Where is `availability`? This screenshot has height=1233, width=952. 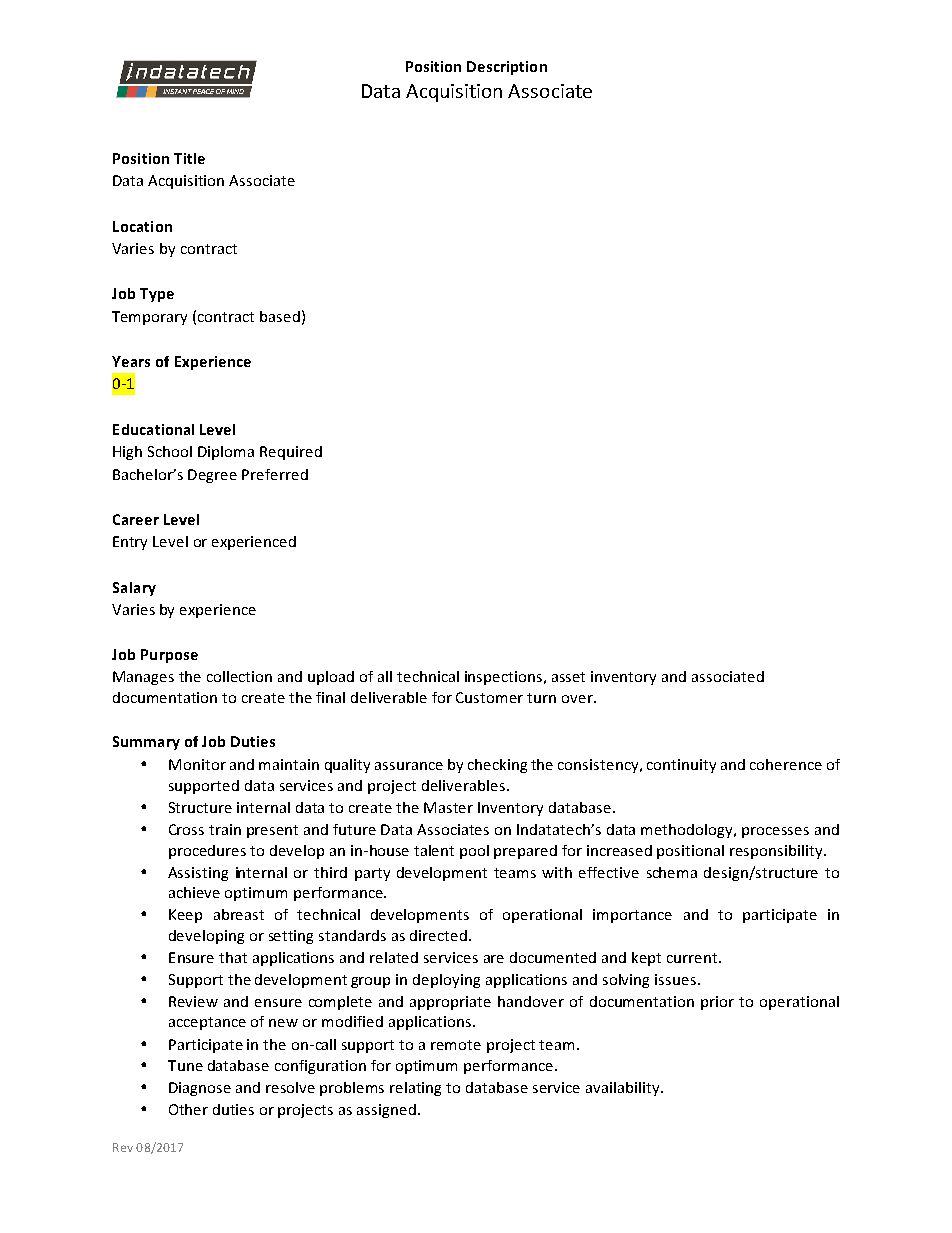 availability is located at coordinates (624, 1089).
